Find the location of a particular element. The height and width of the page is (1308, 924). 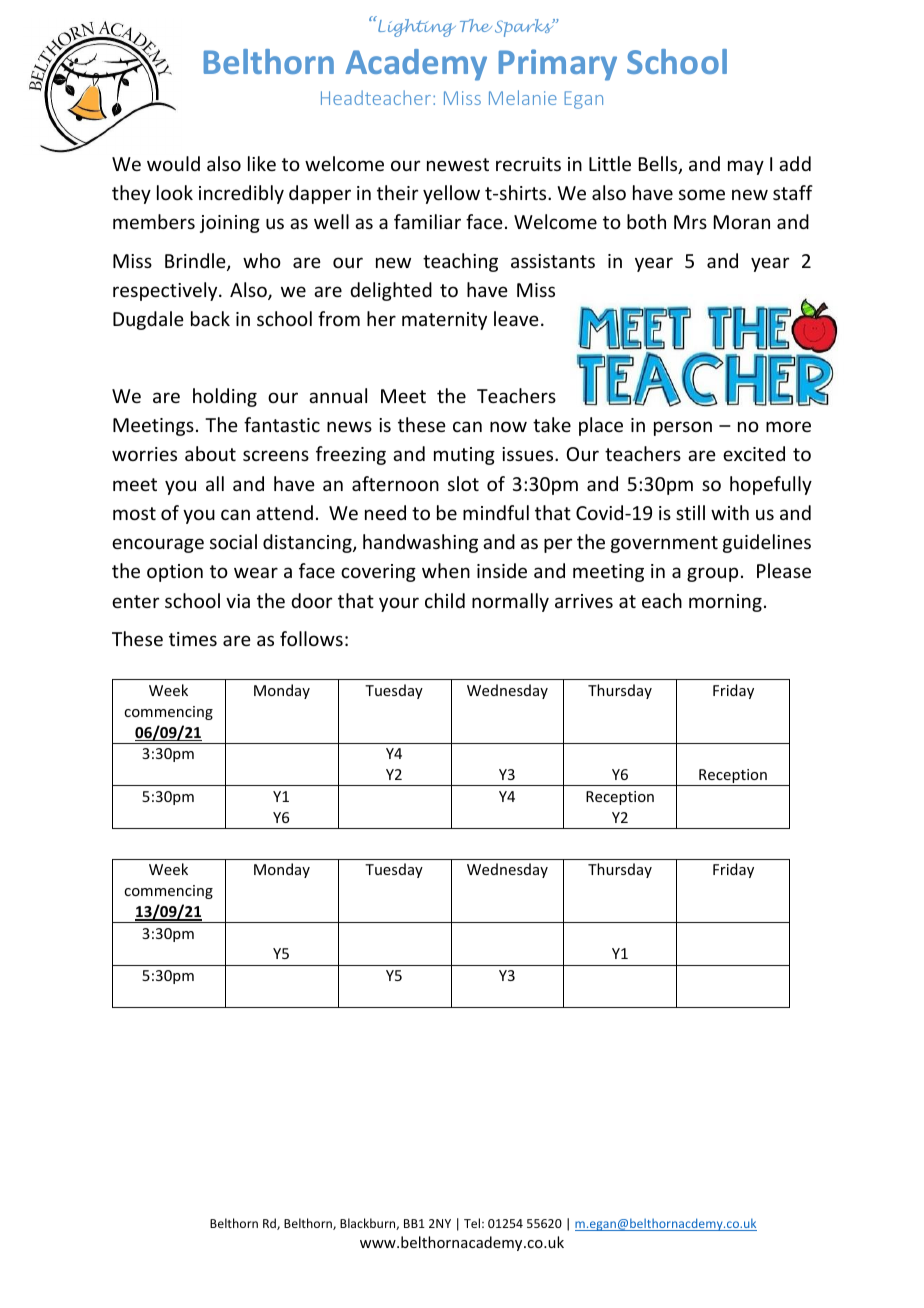

Sparks is located at coordinates (525, 28).
